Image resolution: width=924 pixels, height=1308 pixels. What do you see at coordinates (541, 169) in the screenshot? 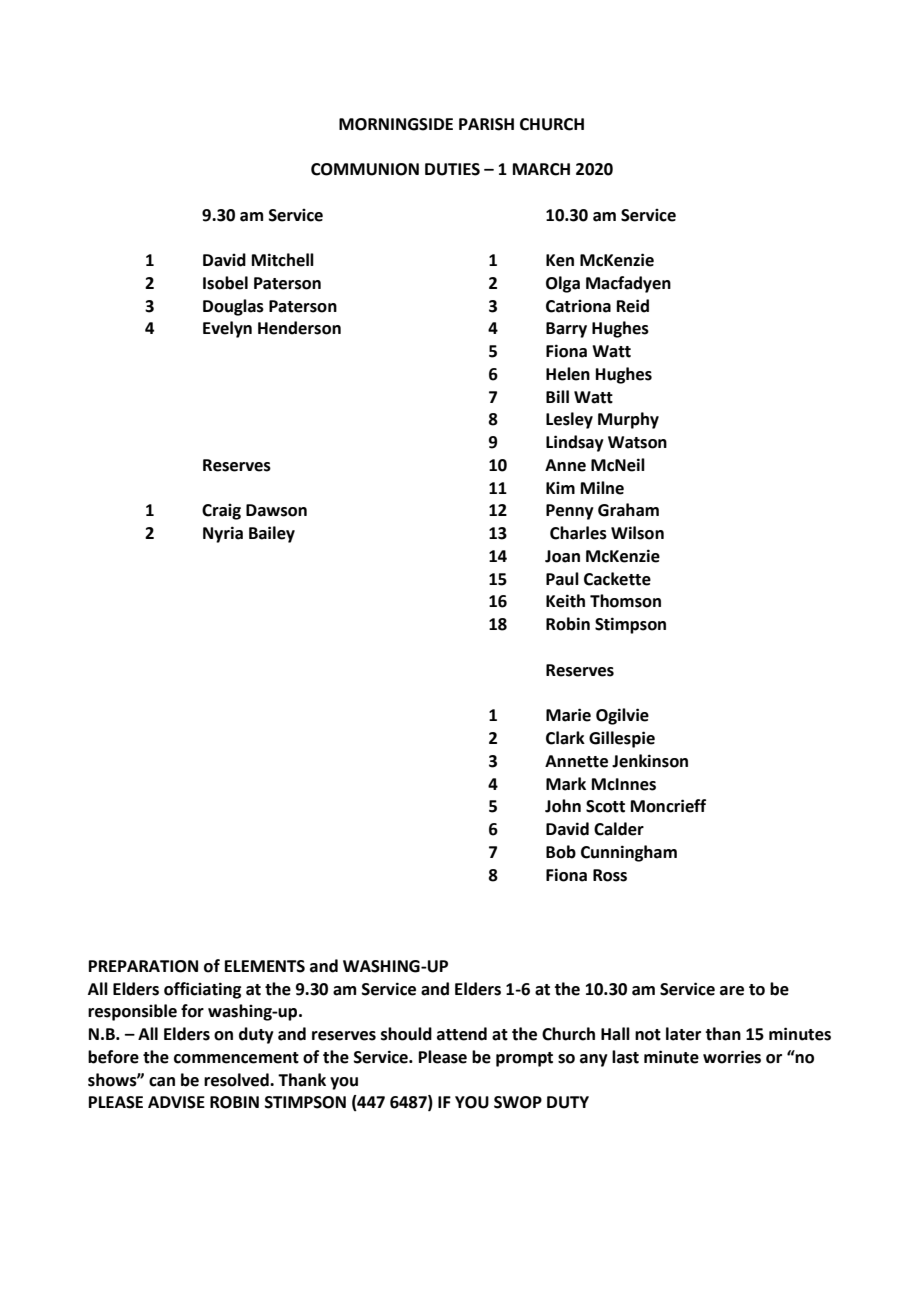
I see `MARCH` at bounding box center [541, 169].
